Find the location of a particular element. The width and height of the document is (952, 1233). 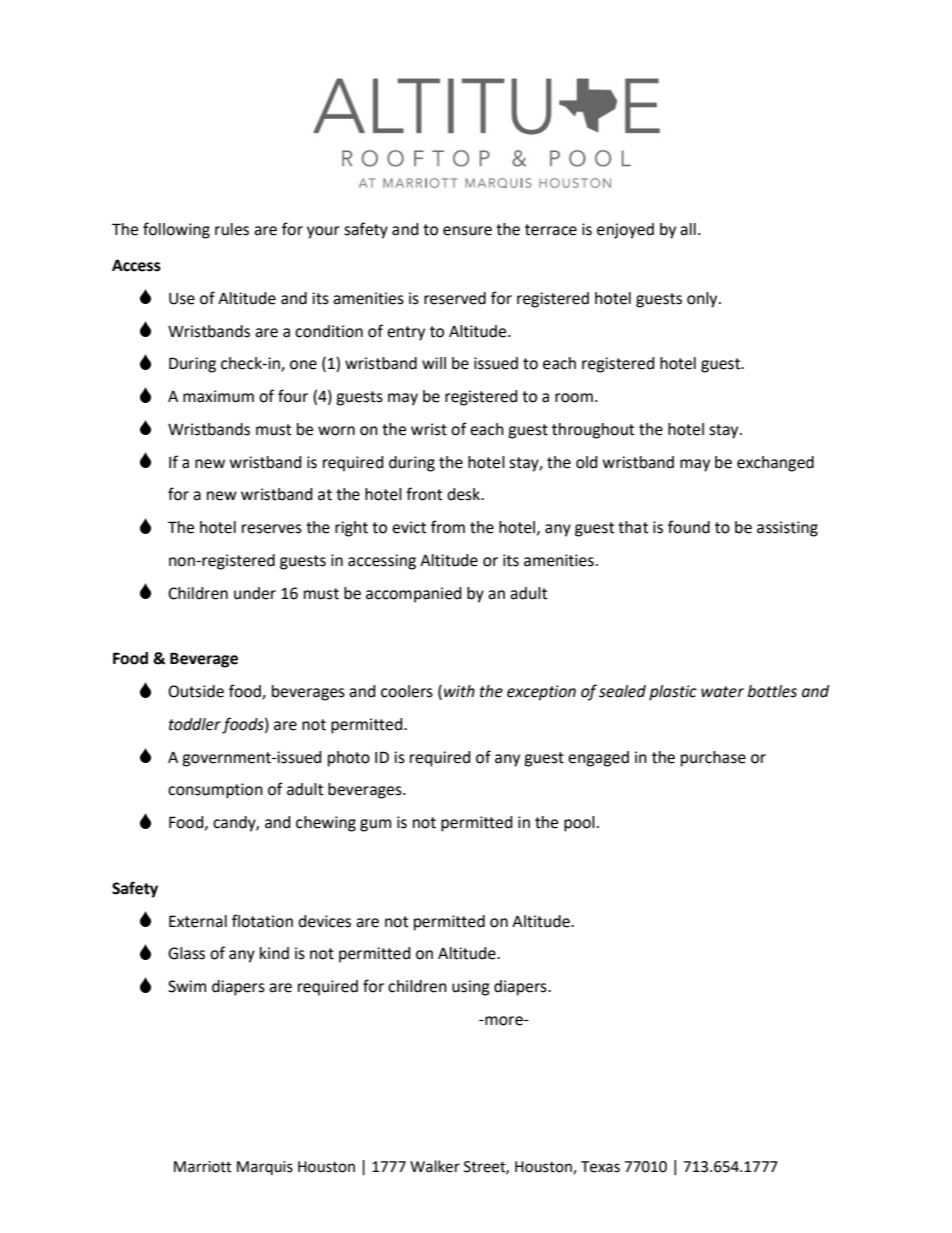

your is located at coordinates (323, 232).
